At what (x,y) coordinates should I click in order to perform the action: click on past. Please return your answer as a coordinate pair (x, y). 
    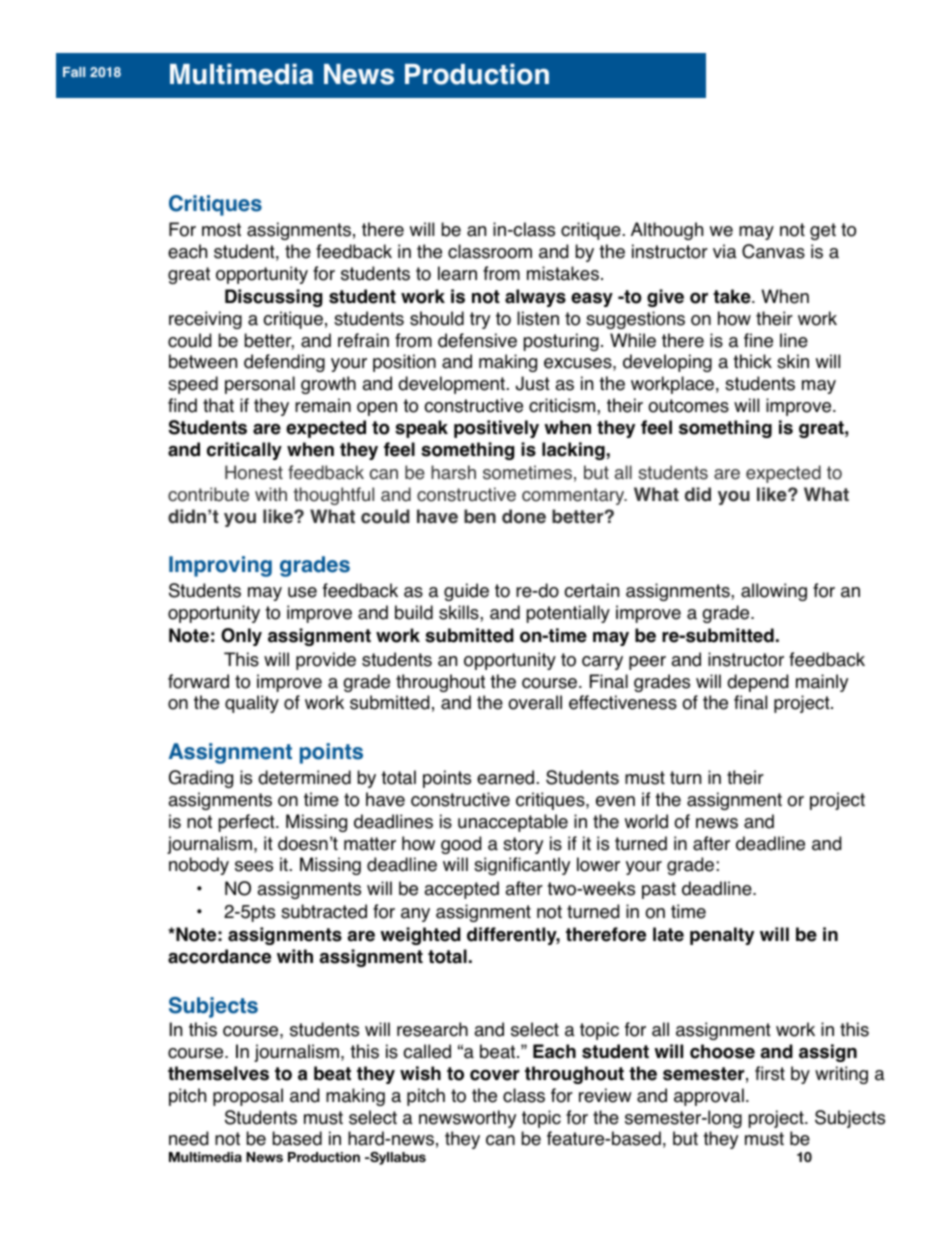
    Looking at the image, I should click on (659, 890).
